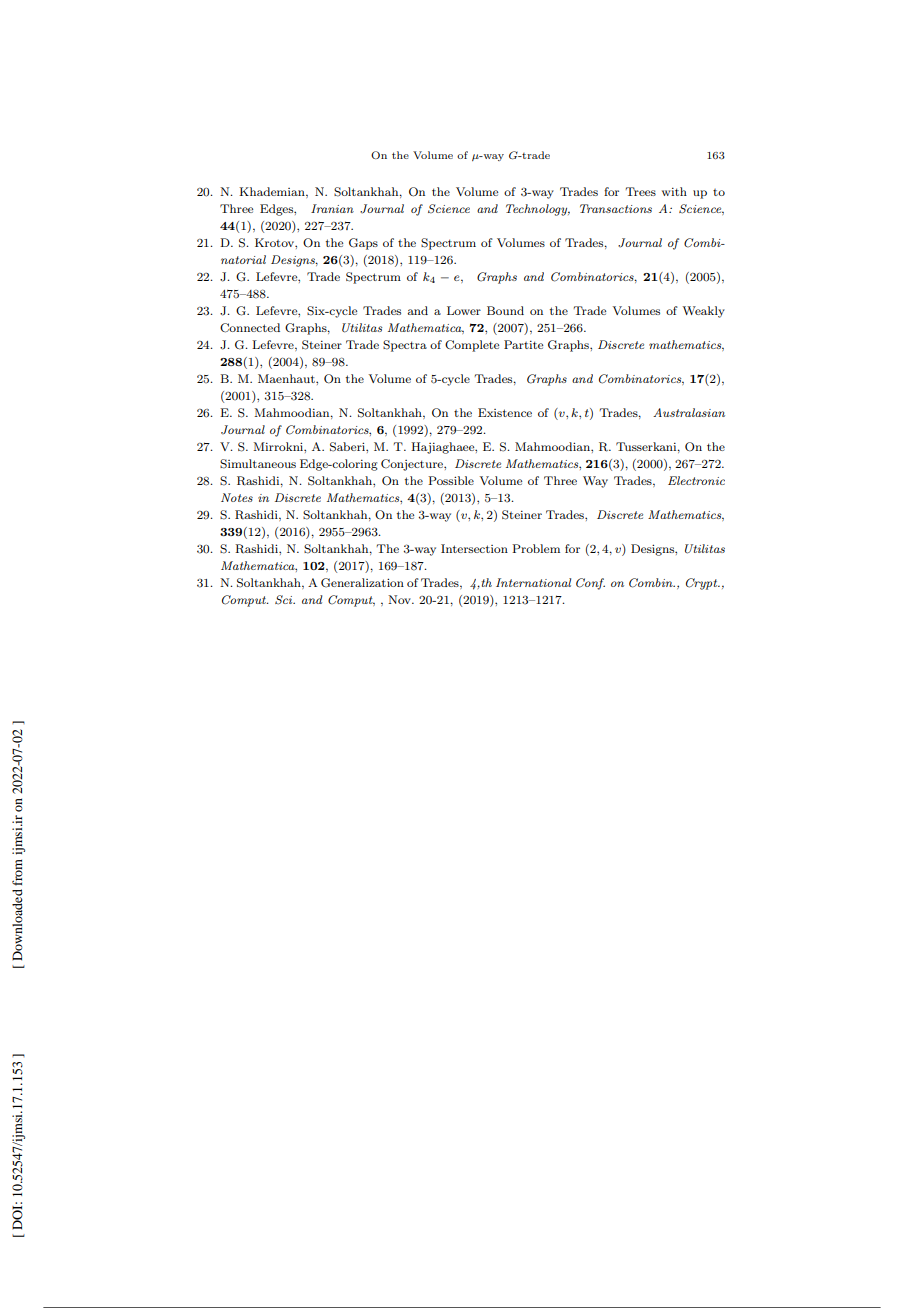  What do you see at coordinates (505, 412) in the screenshot?
I see `Existence` at bounding box center [505, 412].
